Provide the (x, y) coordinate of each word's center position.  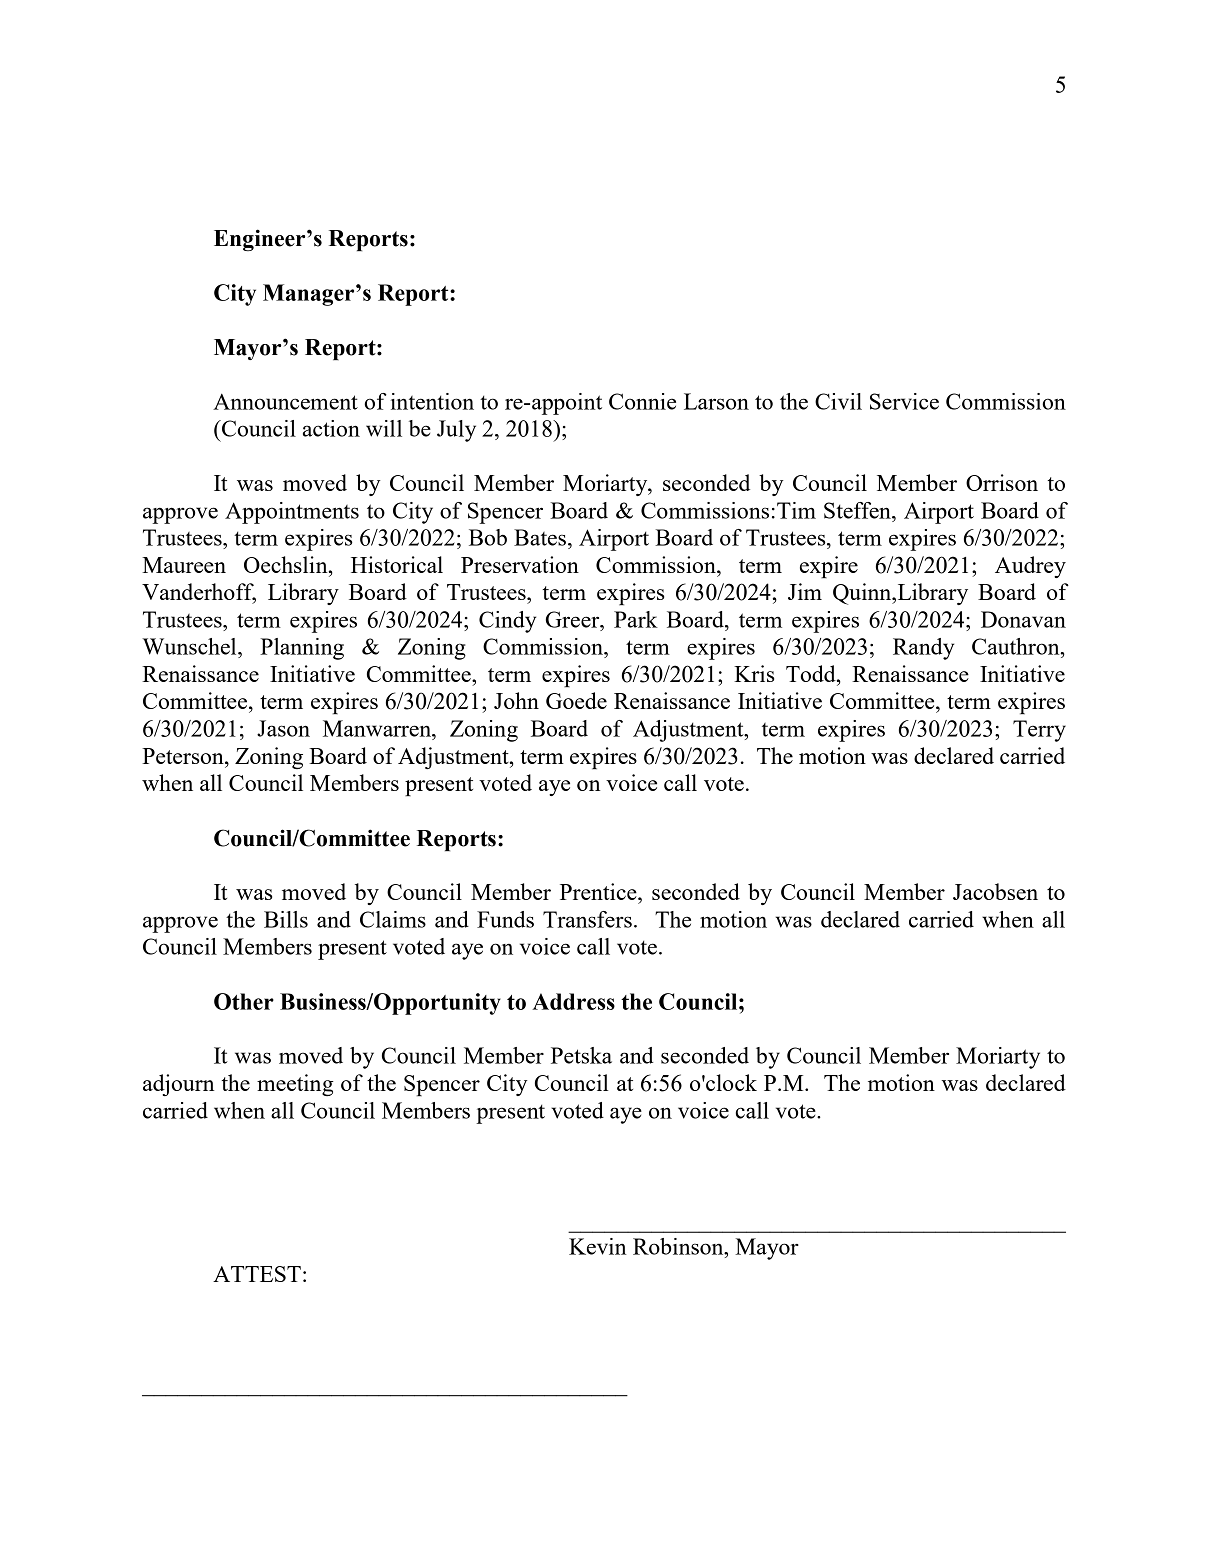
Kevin (598, 1246)
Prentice (599, 891)
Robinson (679, 1246)
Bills (286, 919)
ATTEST (257, 1274)
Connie (642, 401)
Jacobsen (995, 891)
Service (904, 401)
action (331, 428)
